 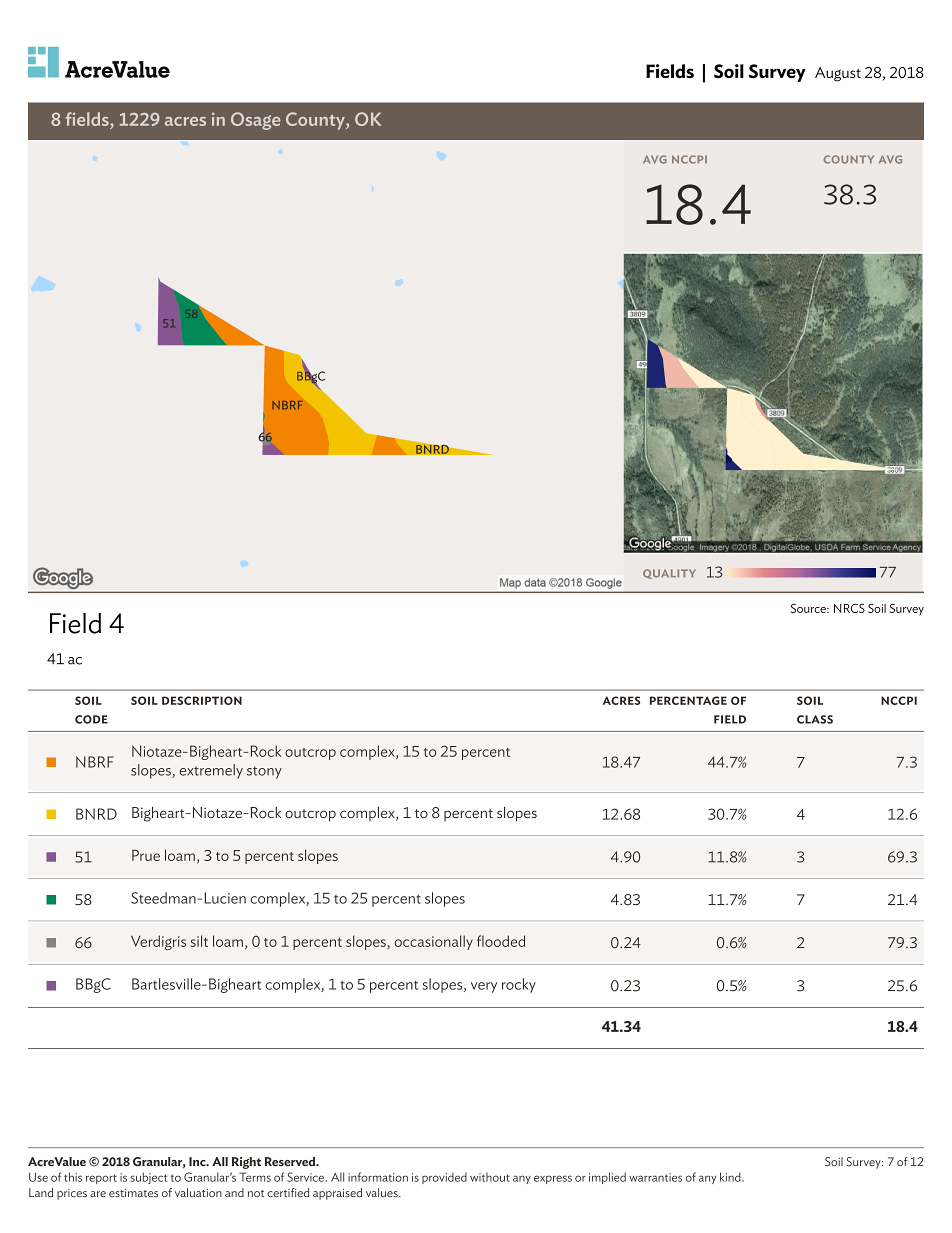 I want to click on Source, so click(x=809, y=608).
